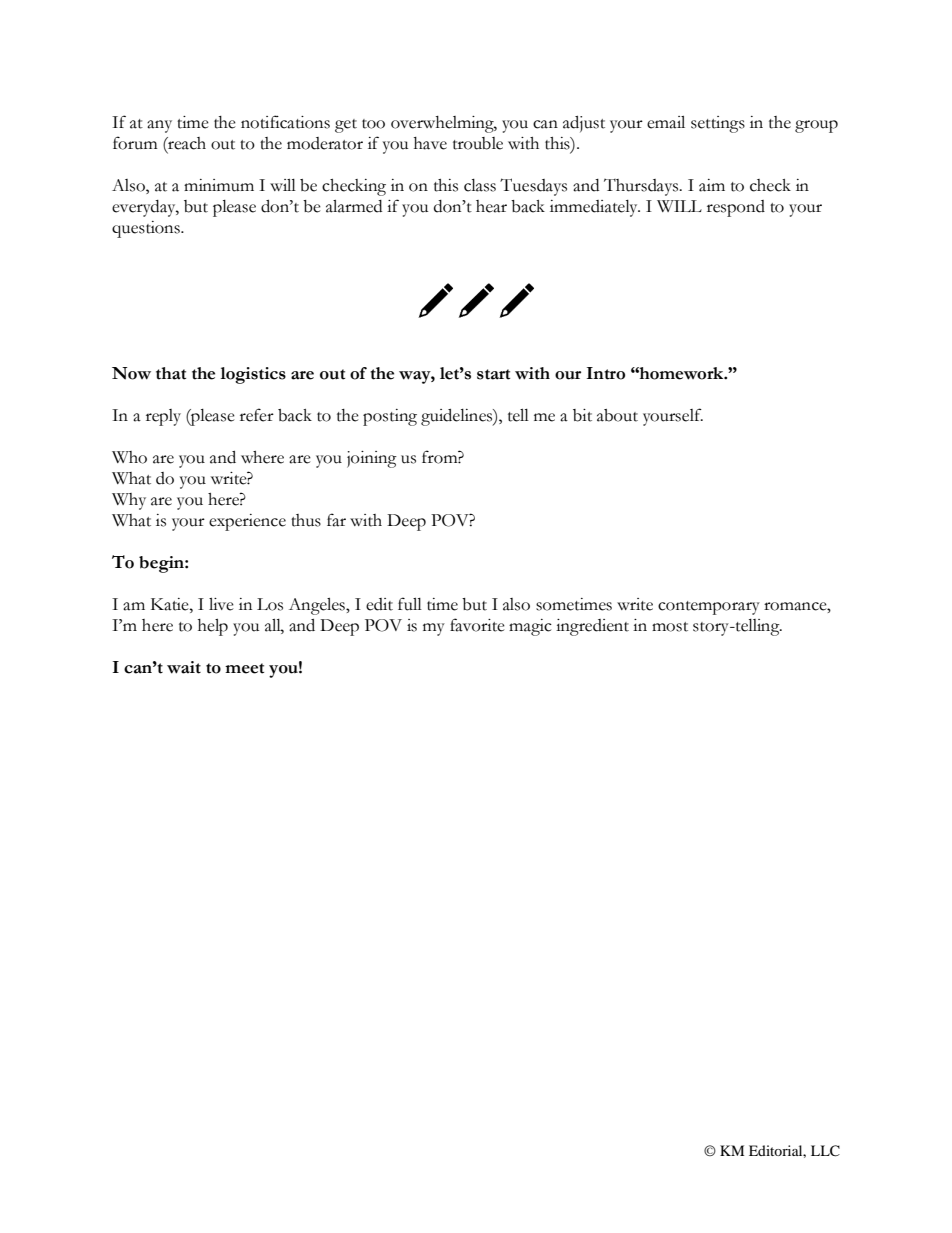 The width and height of the screenshot is (952, 1233). Describe the element at coordinates (478, 143) in the screenshot. I see `trouble` at that location.
